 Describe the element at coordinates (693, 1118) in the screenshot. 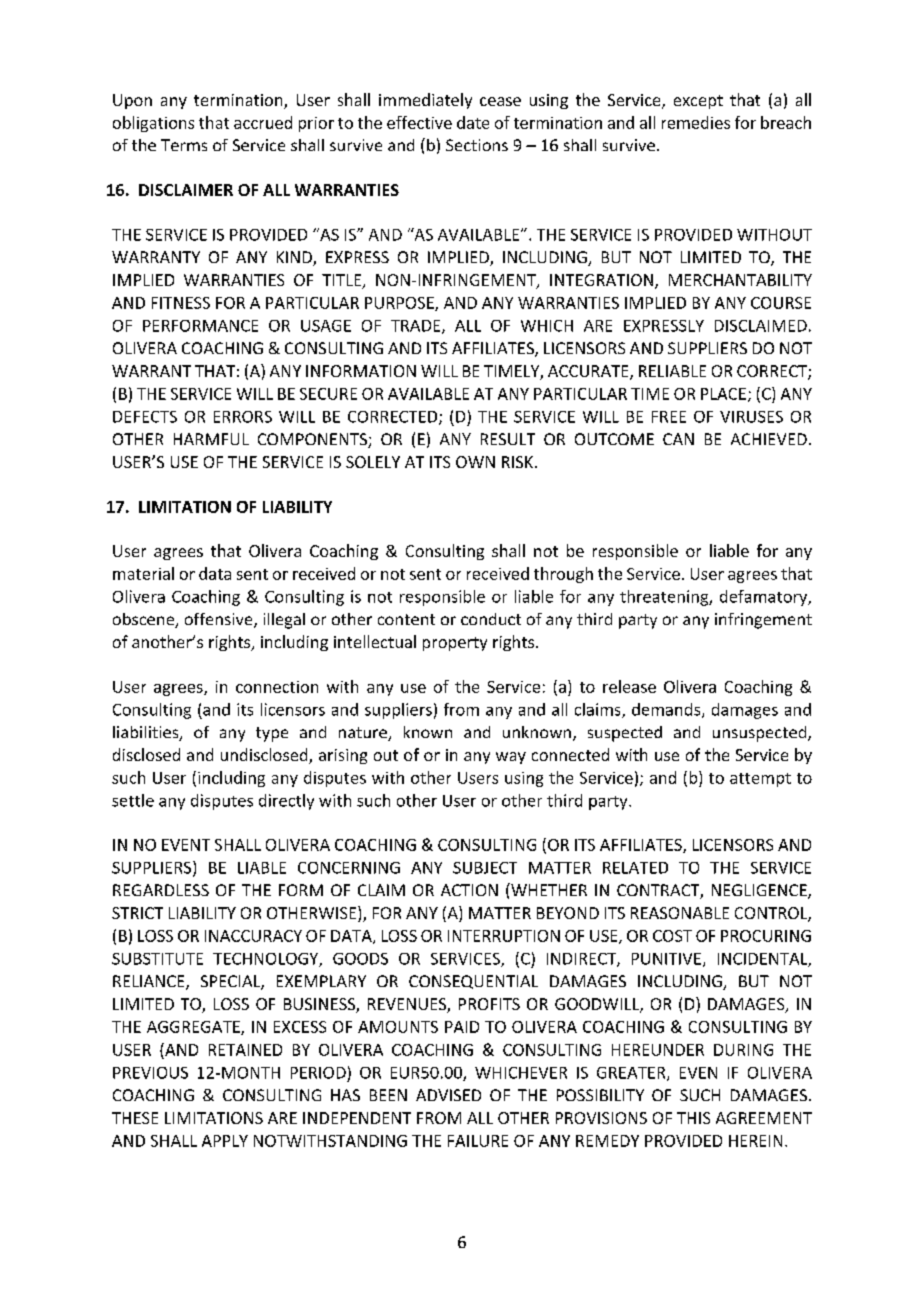

I see `THIS` at that location.
